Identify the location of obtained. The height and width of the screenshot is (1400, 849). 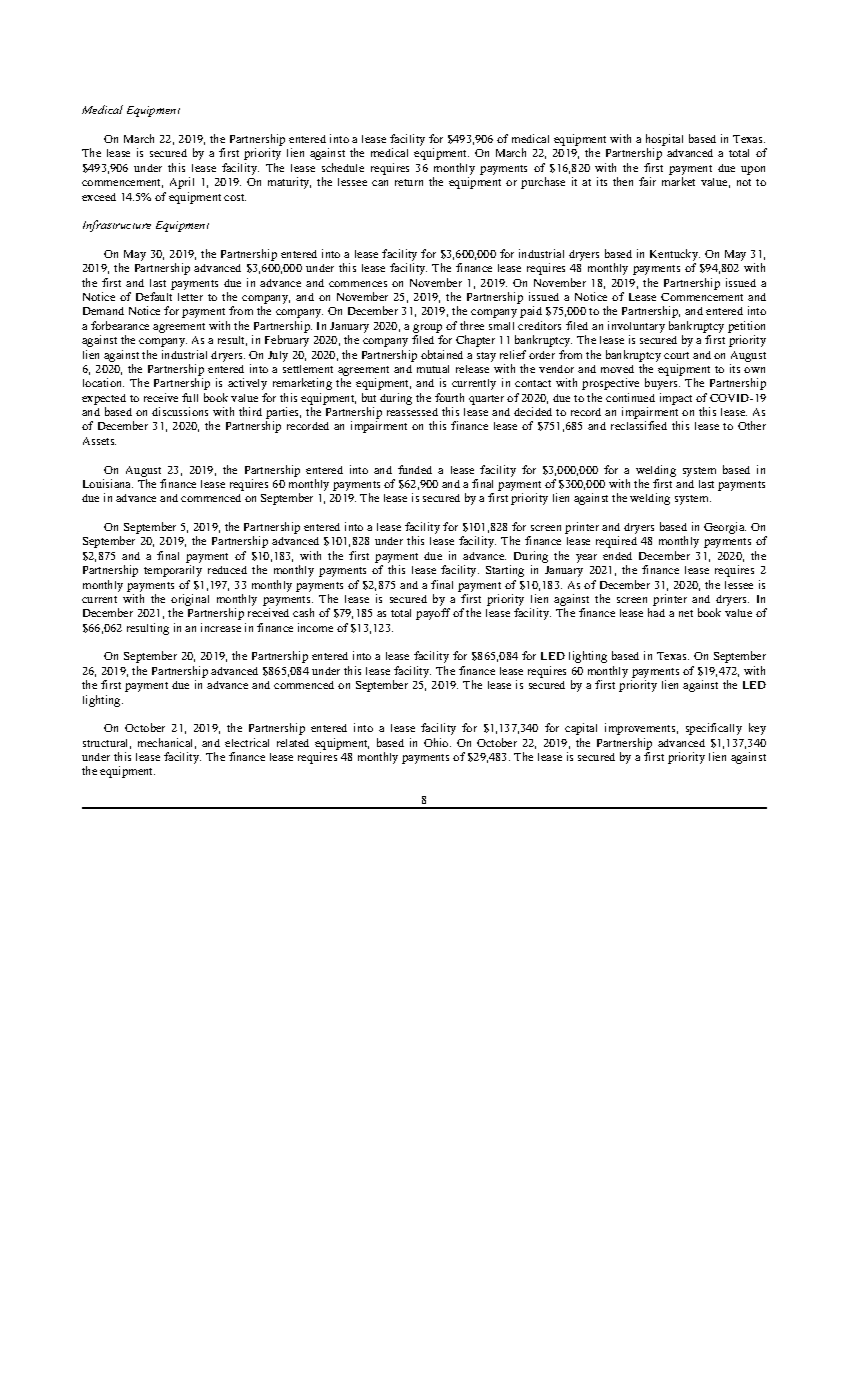
(442, 354).
